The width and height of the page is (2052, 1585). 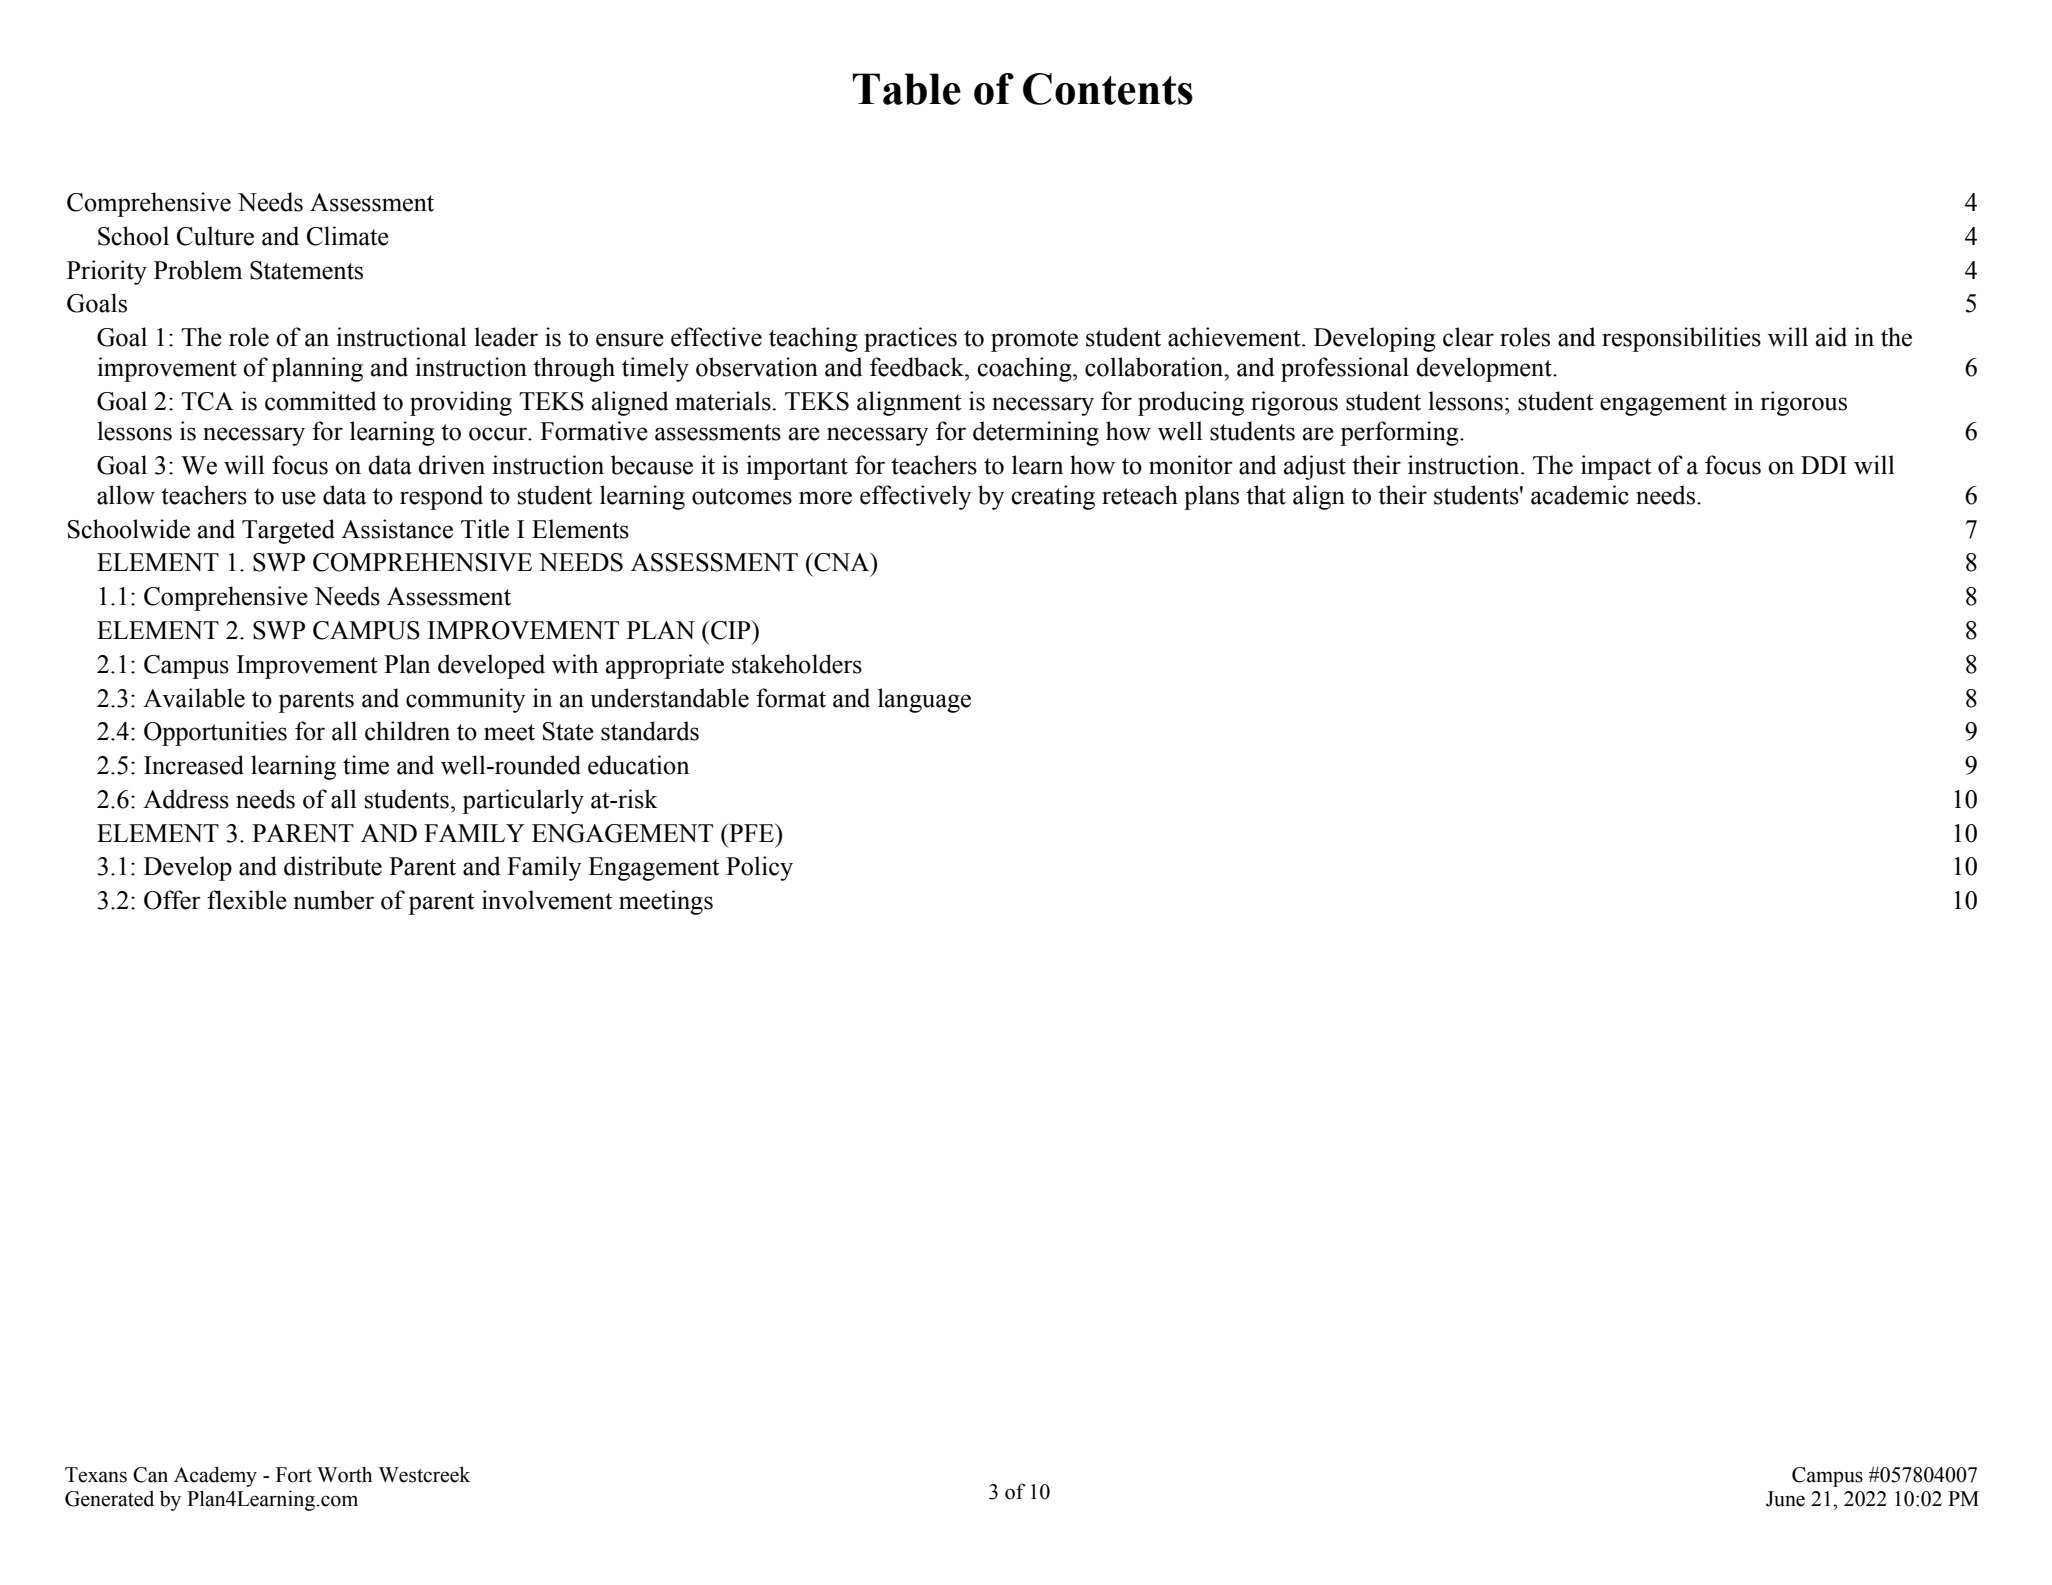 I want to click on PFE, so click(x=751, y=833).
